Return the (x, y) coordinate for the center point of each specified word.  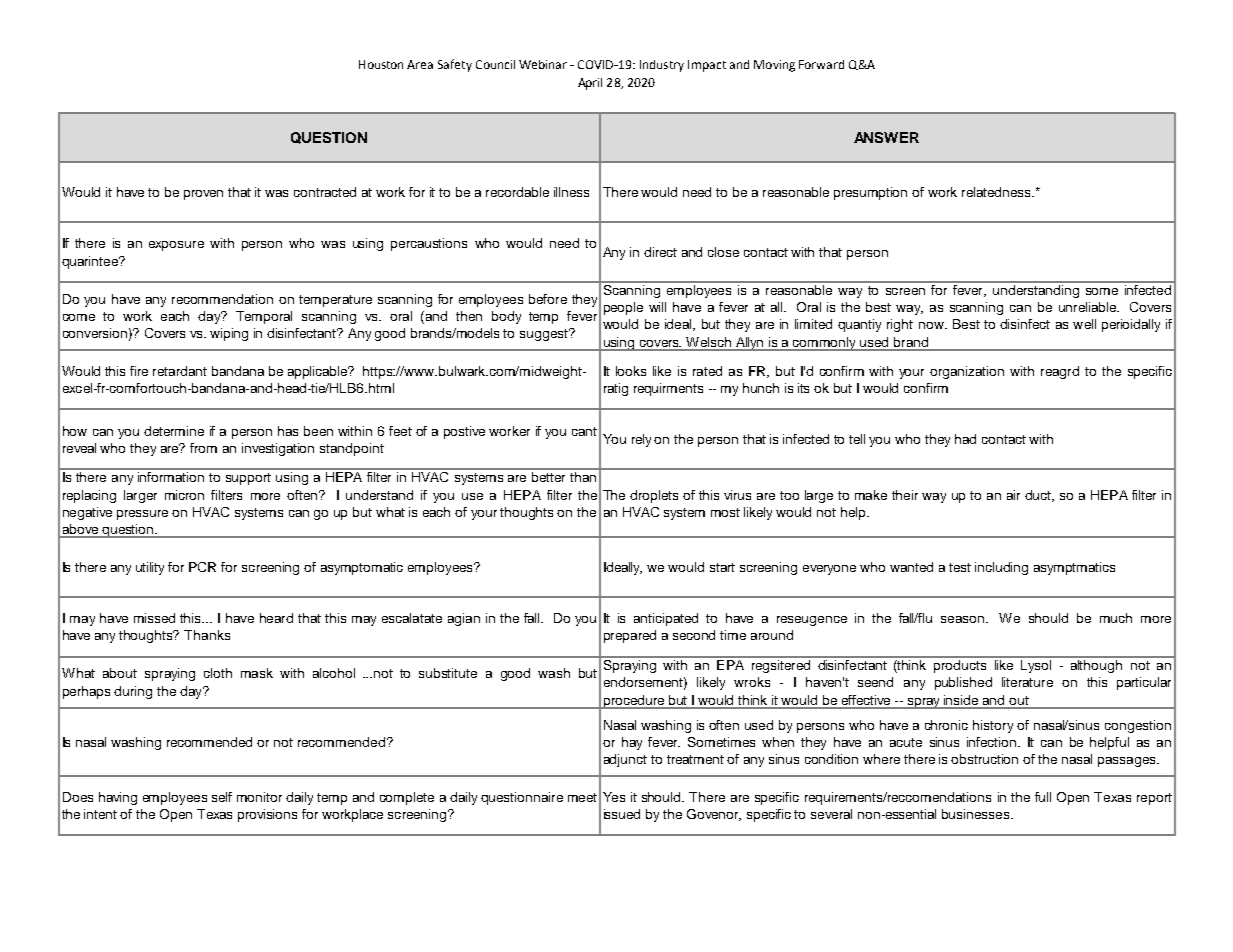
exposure (176, 246)
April (590, 84)
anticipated (666, 619)
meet (582, 797)
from (203, 448)
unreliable (1088, 307)
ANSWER (886, 137)
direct (660, 252)
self (222, 797)
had (965, 439)
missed (154, 618)
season (962, 619)
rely (641, 440)
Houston (381, 64)
